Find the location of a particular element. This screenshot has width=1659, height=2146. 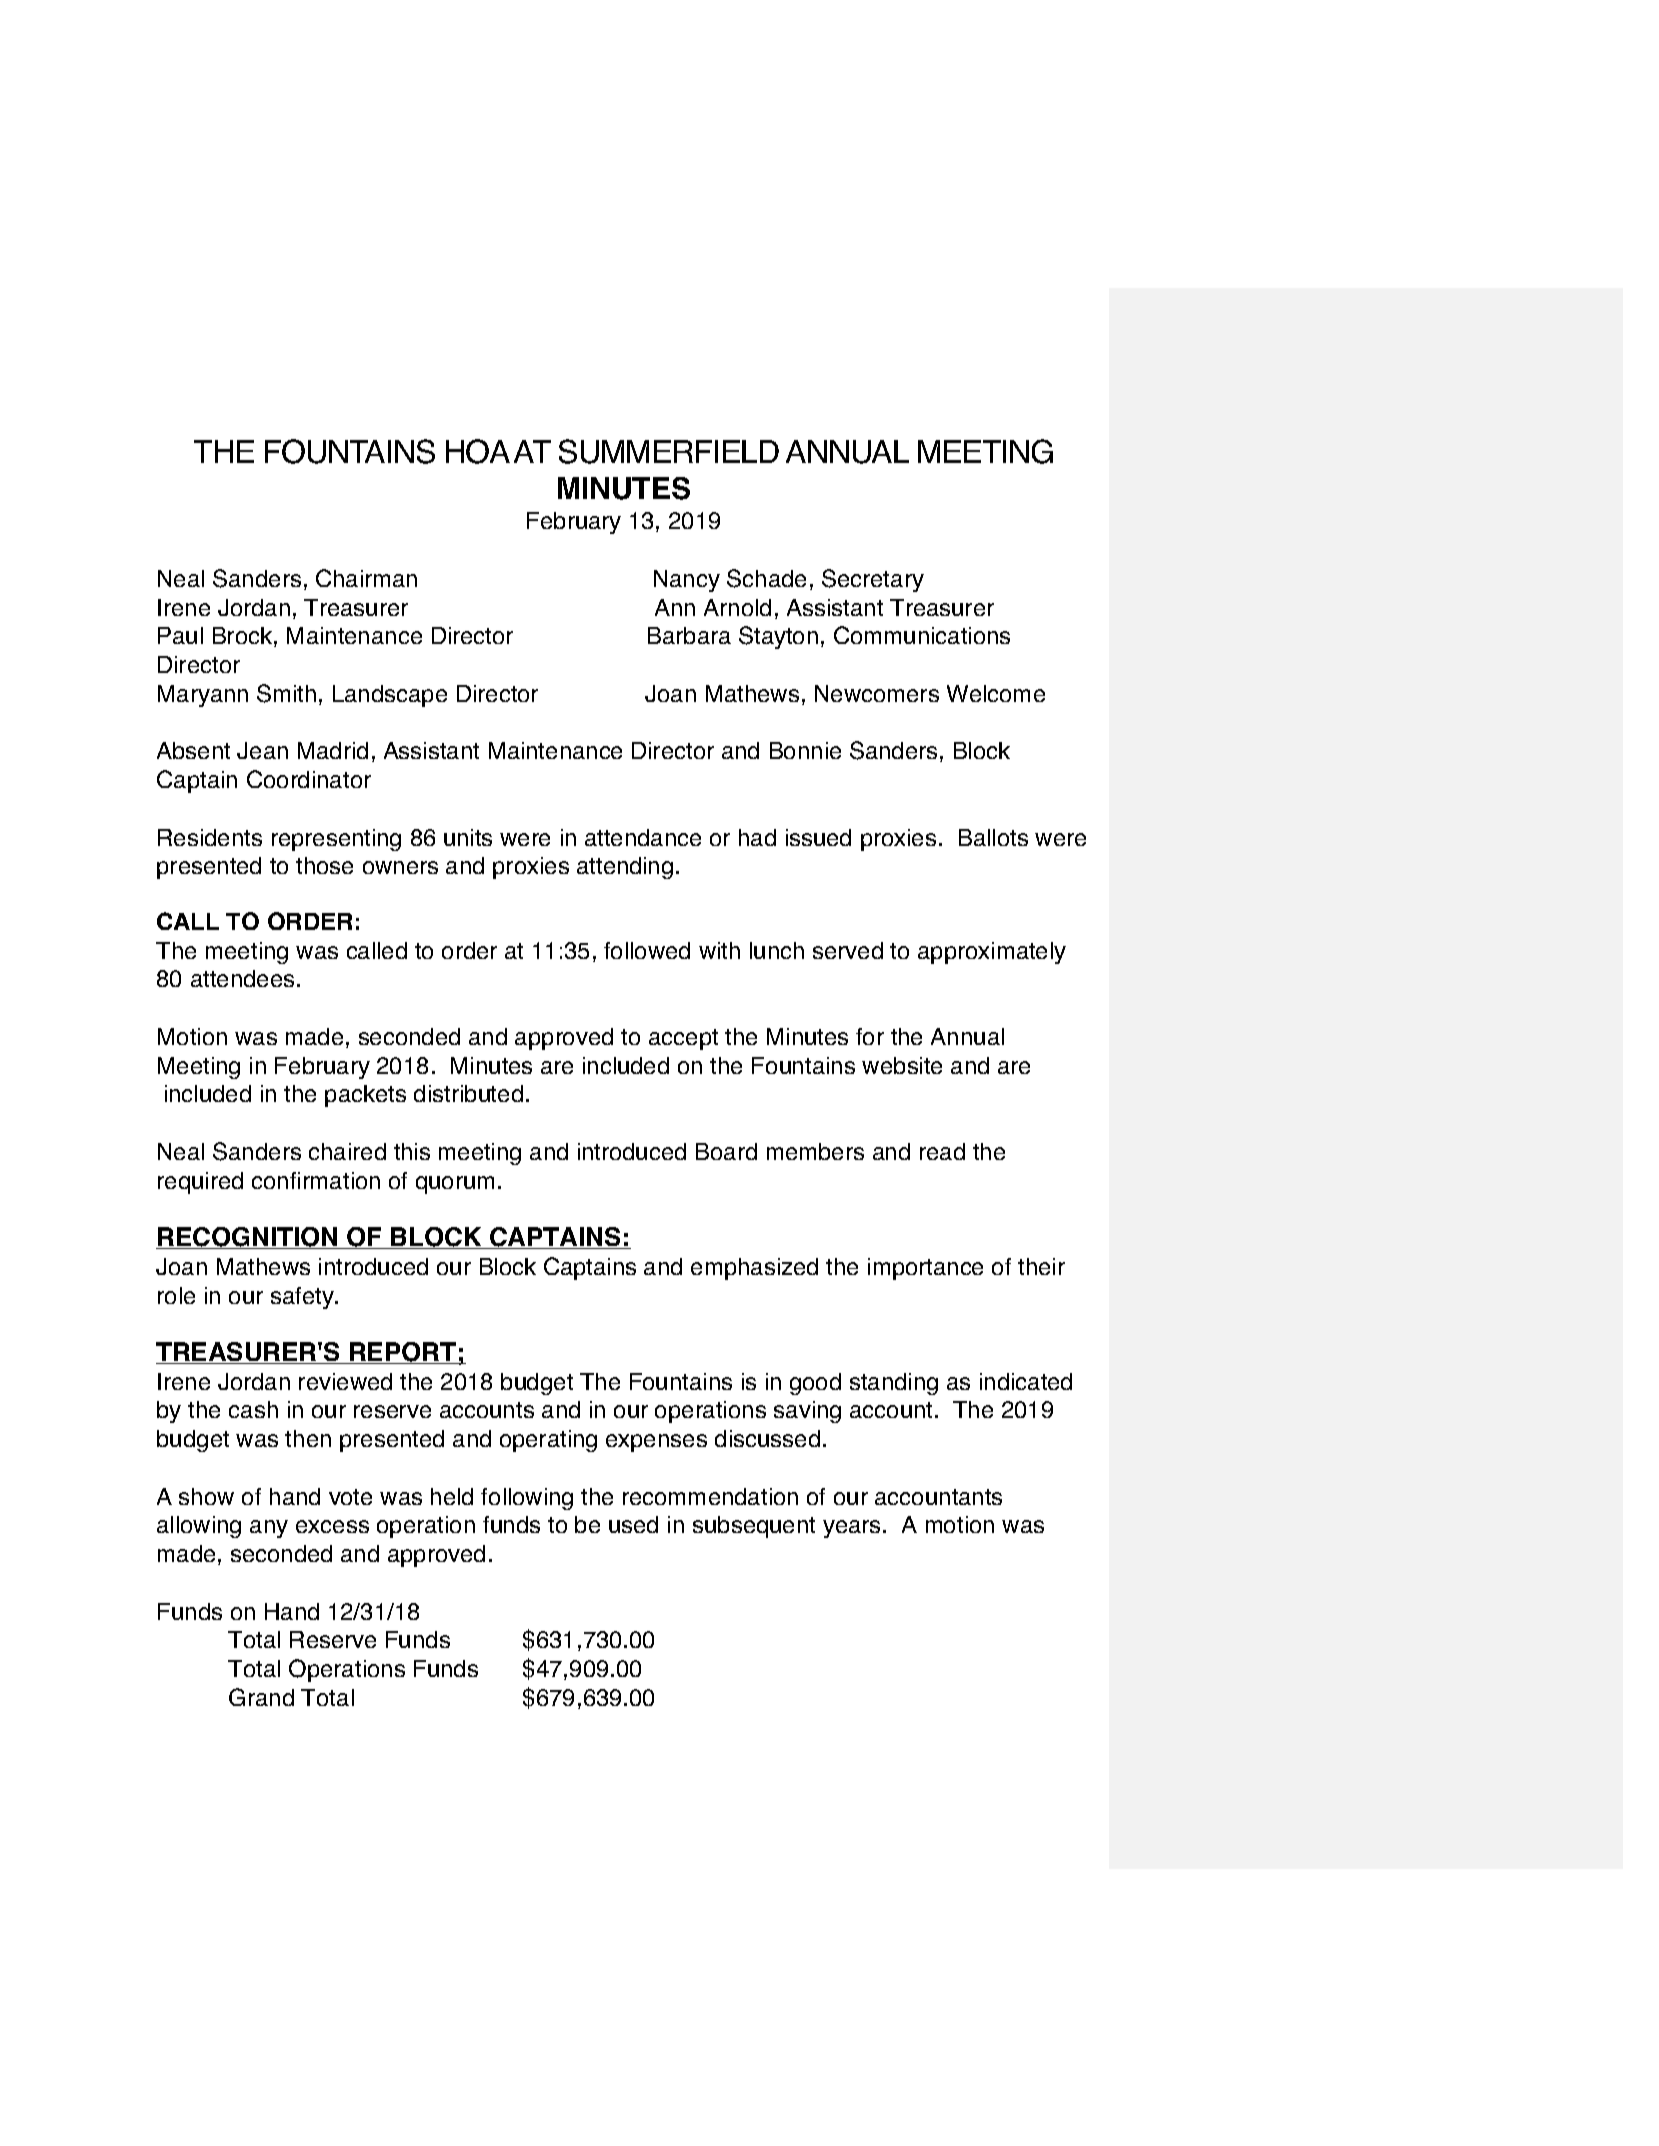

HOA is located at coordinates (478, 451).
